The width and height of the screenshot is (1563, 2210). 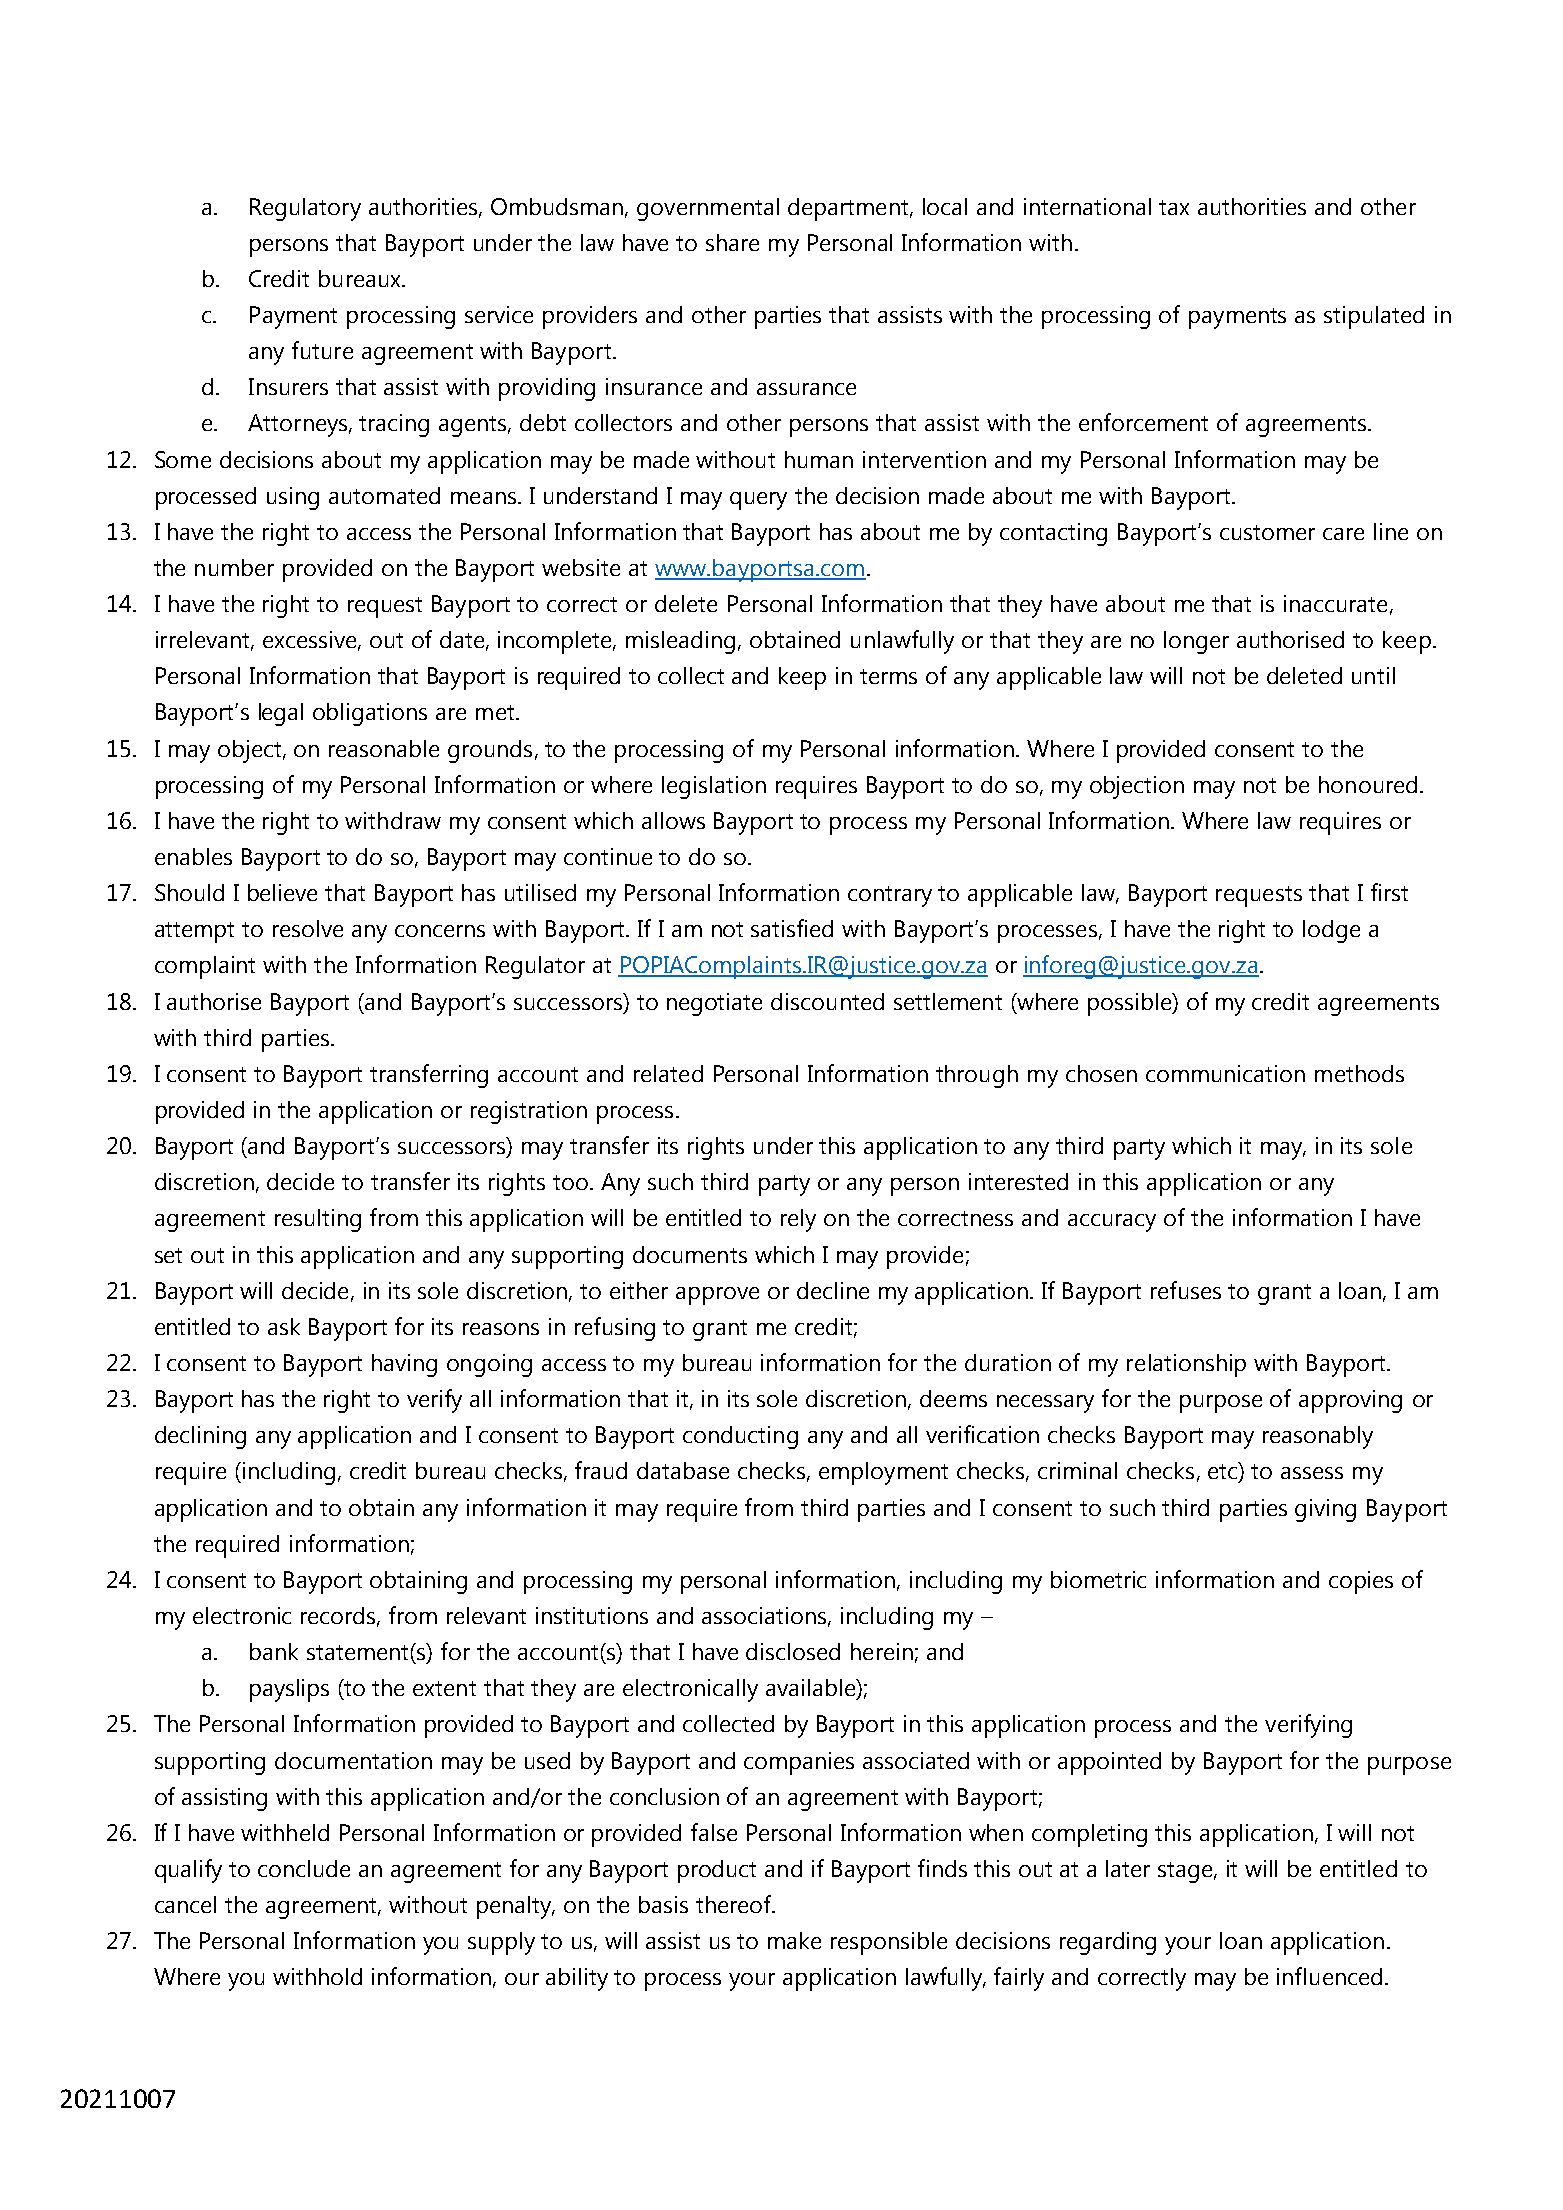 I want to click on share, so click(x=732, y=242).
